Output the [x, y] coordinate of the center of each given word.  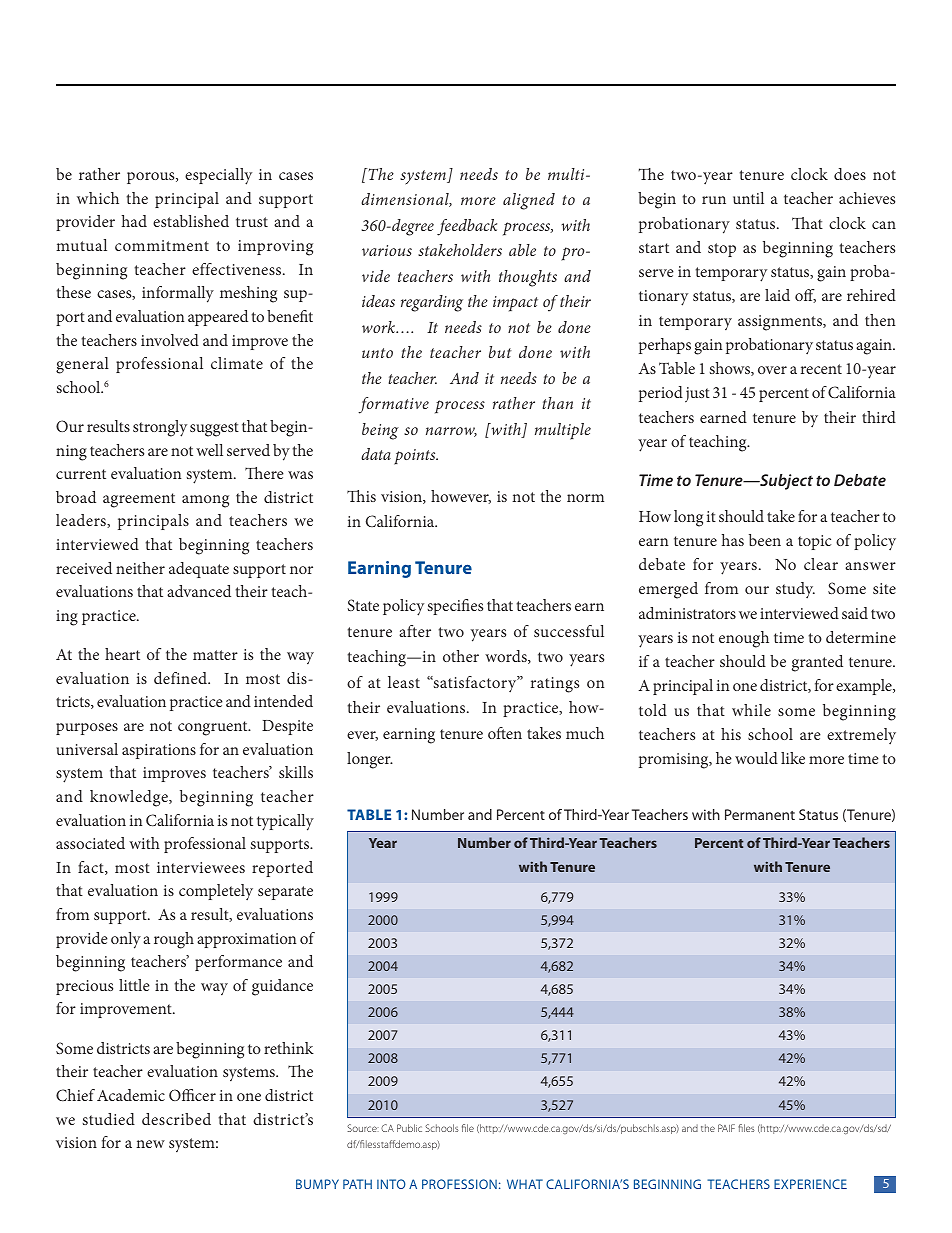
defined [182, 678]
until [748, 198]
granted [817, 663]
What [525, 1184]
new [150, 1144]
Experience [810, 1184]
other [461, 656]
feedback [467, 227]
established [191, 221]
